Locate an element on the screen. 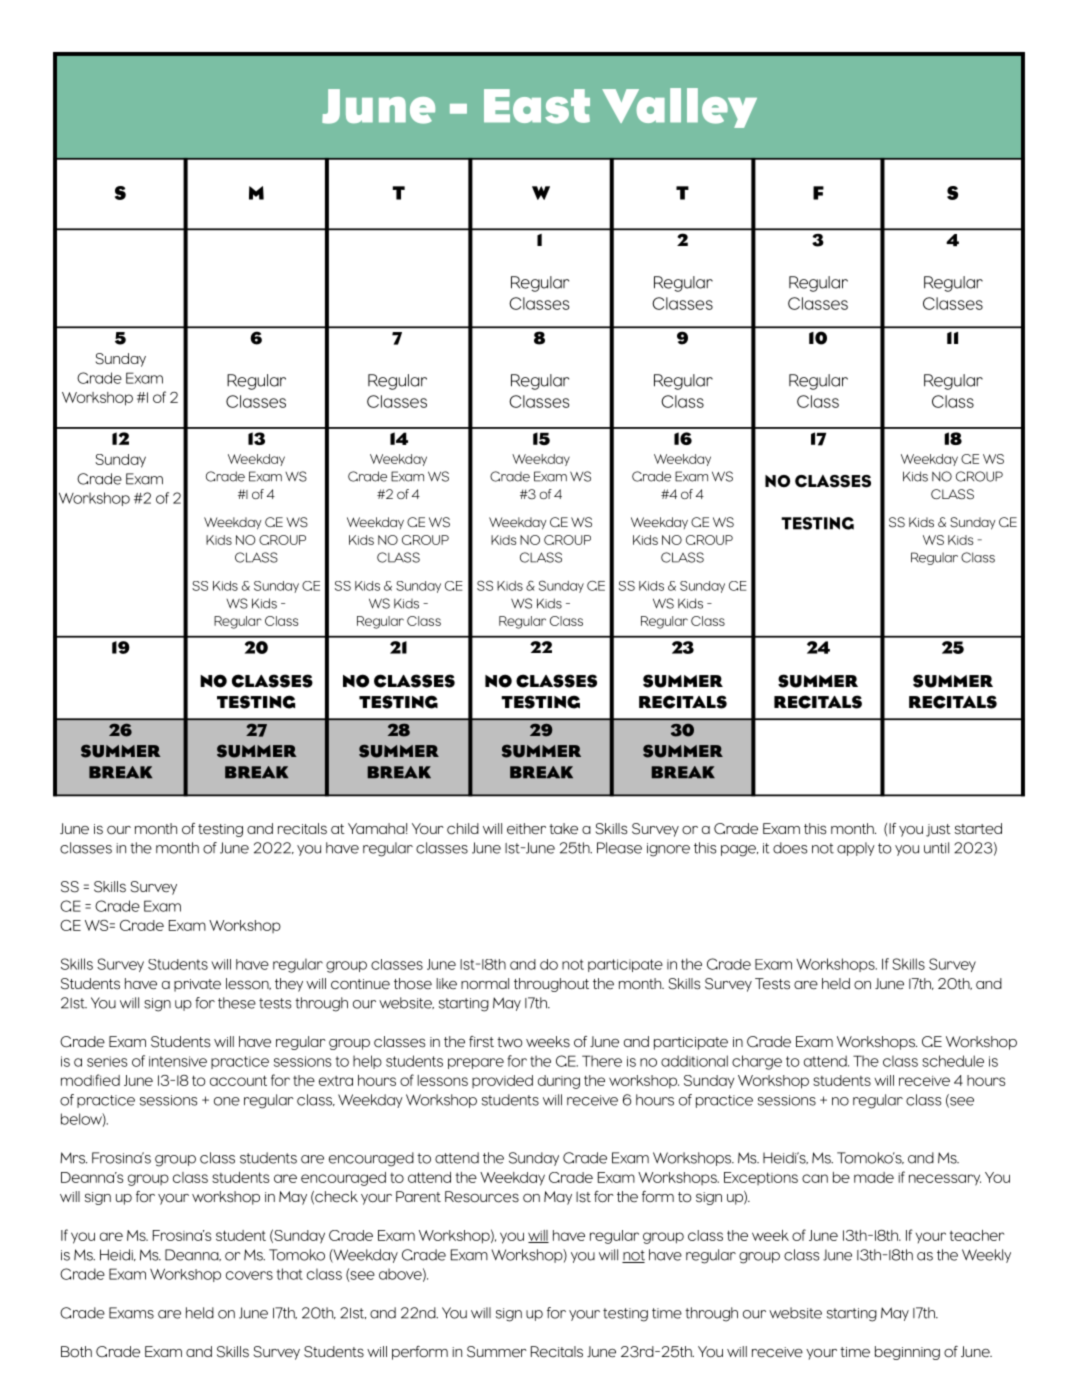 The height and width of the screenshot is (1395, 1078). just is located at coordinates (938, 830).
